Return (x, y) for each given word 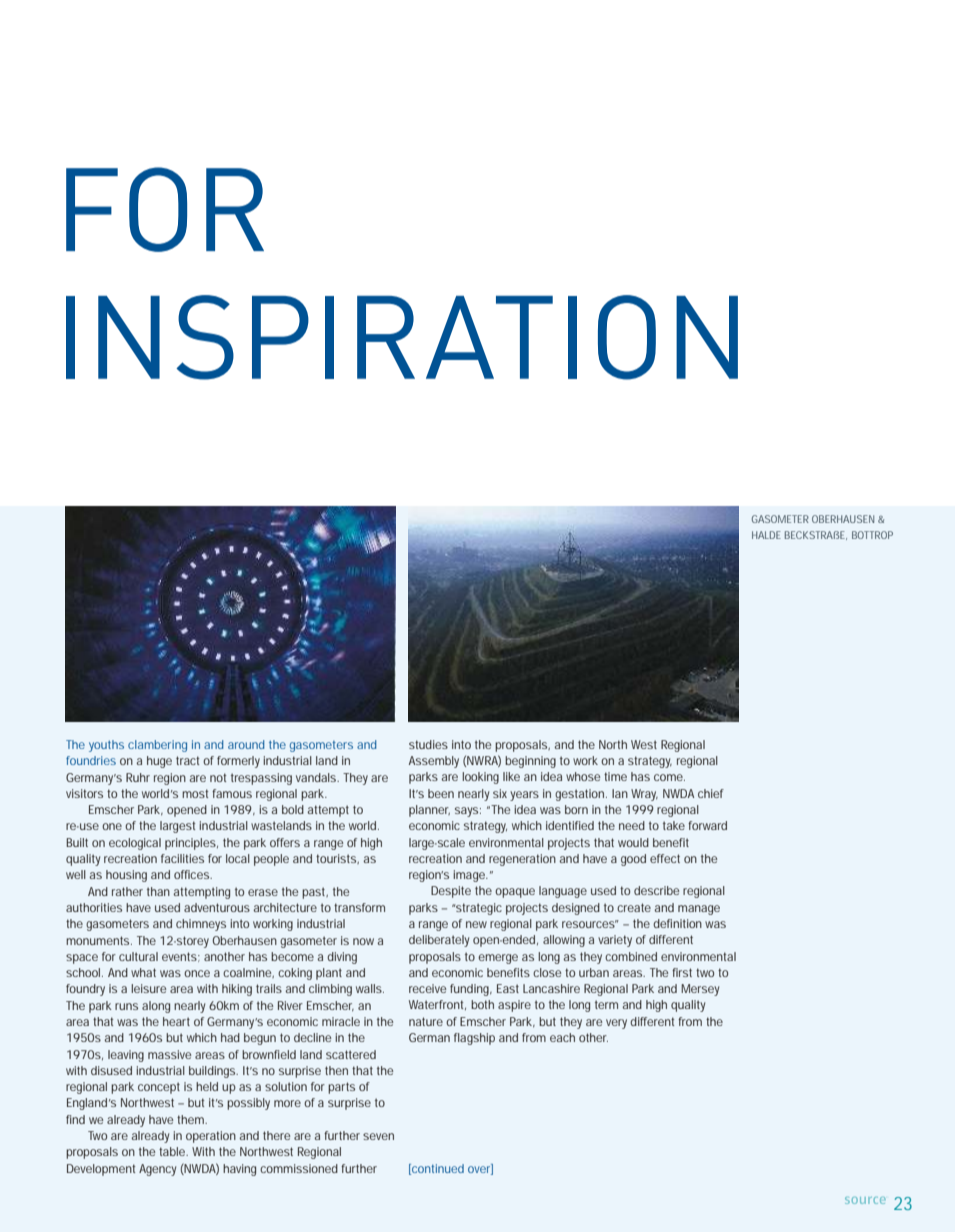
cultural (138, 956)
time (615, 776)
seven (378, 1136)
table (173, 1151)
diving (342, 958)
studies (428, 744)
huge (159, 762)
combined (631, 956)
